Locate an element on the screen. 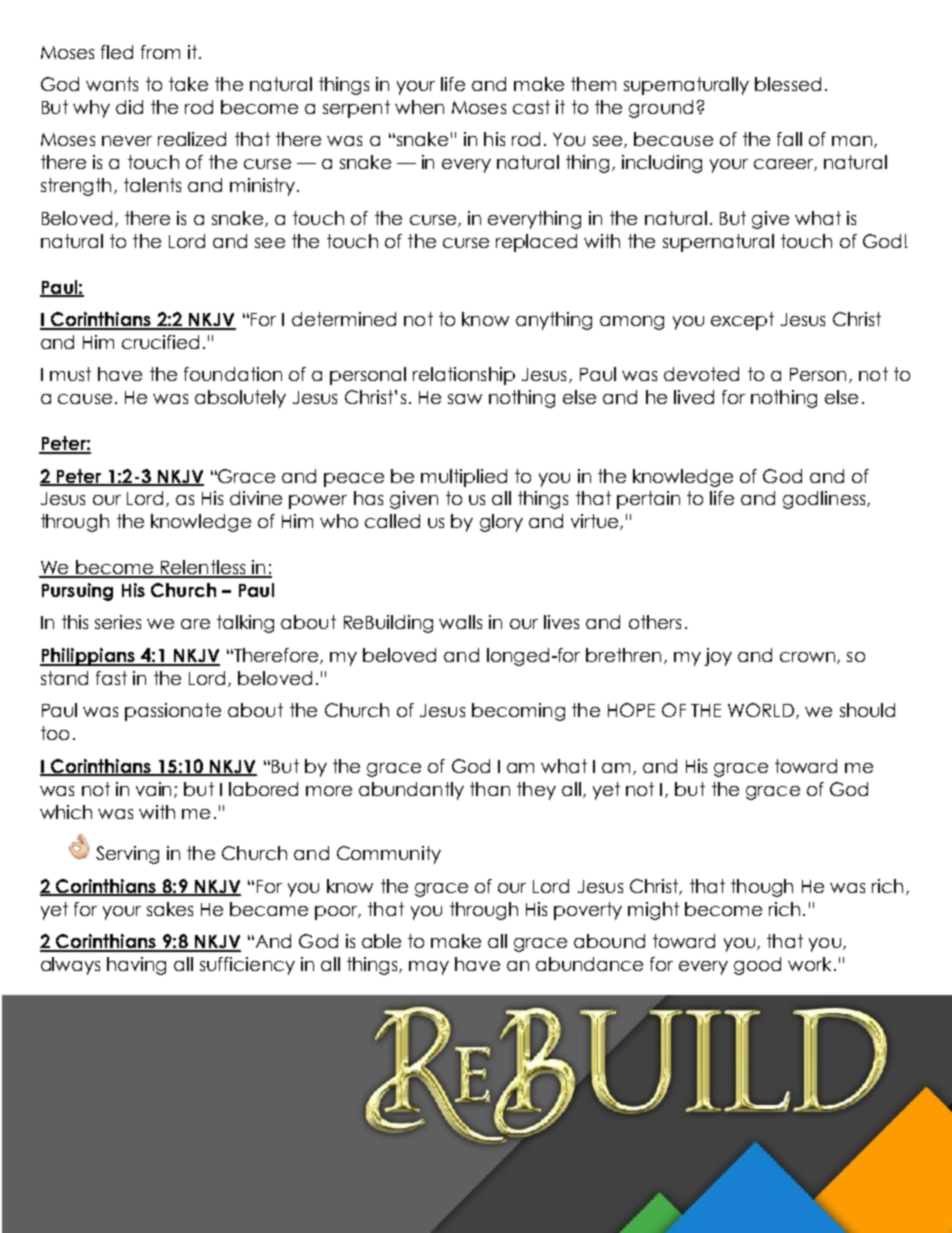 The height and width of the screenshot is (1233, 952). take is located at coordinates (188, 84).
